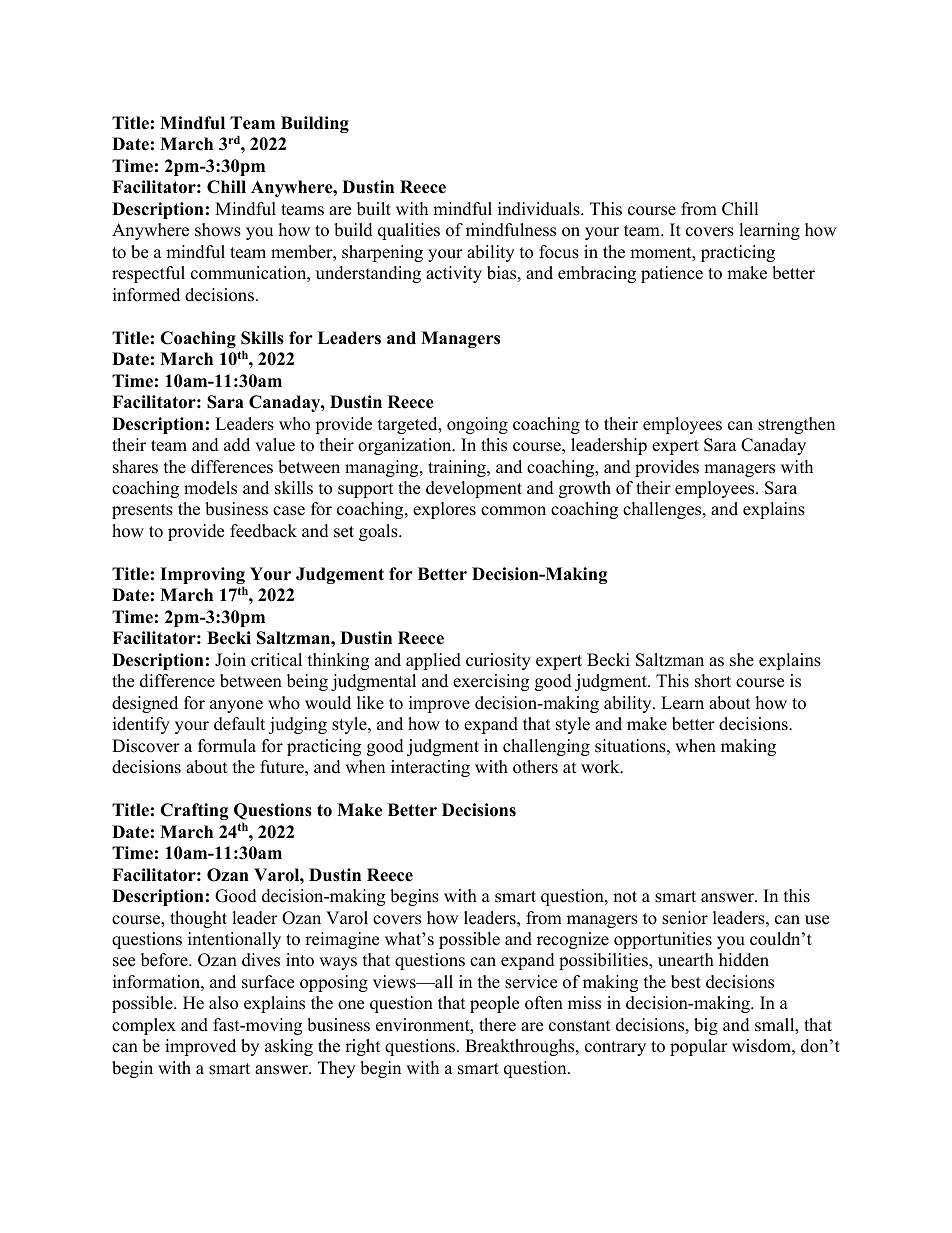 Image resolution: width=952 pixels, height=1233 pixels. I want to click on challenges, so click(663, 510).
